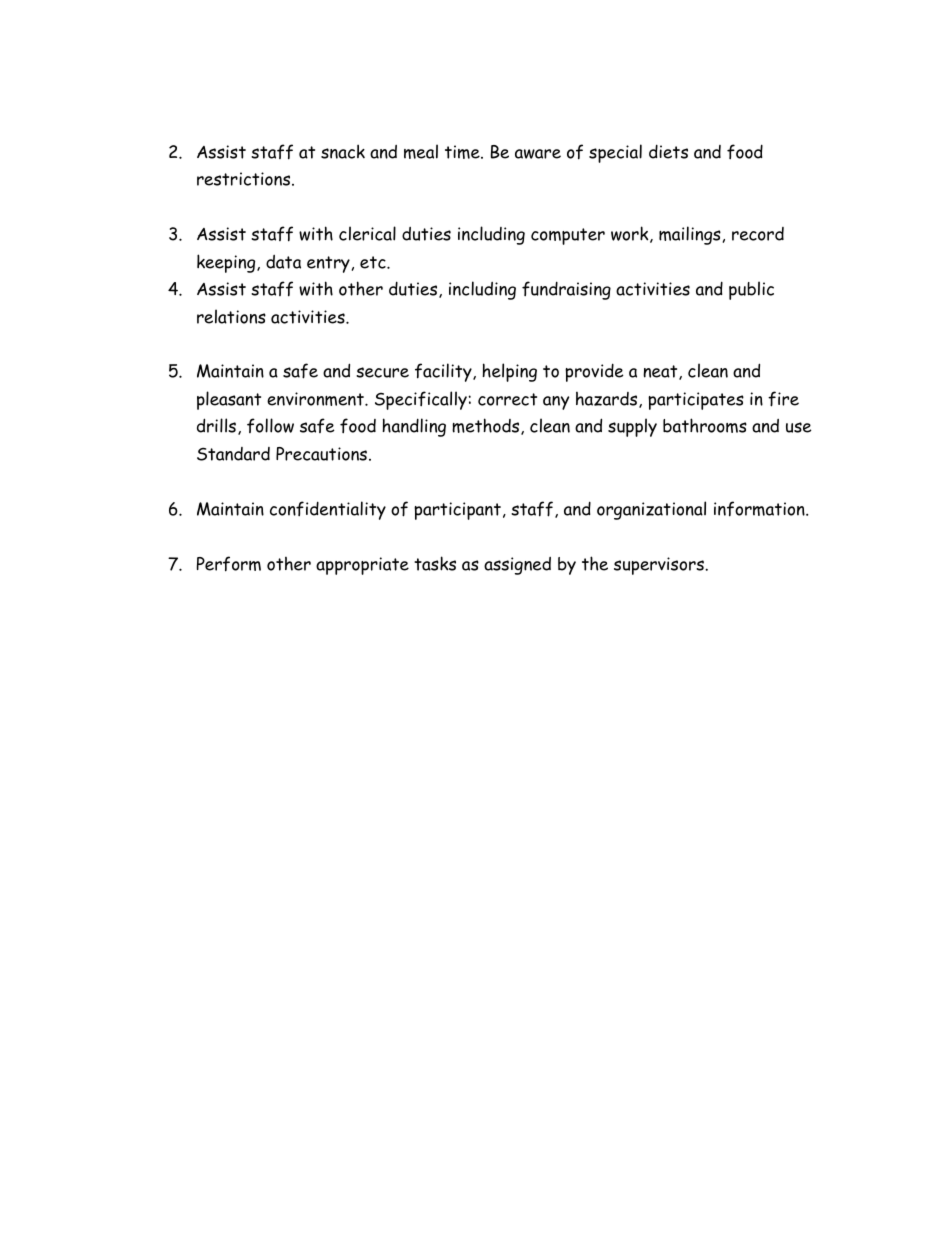 The width and height of the document is (952, 1233). What do you see at coordinates (538, 154) in the document?
I see `aware` at bounding box center [538, 154].
